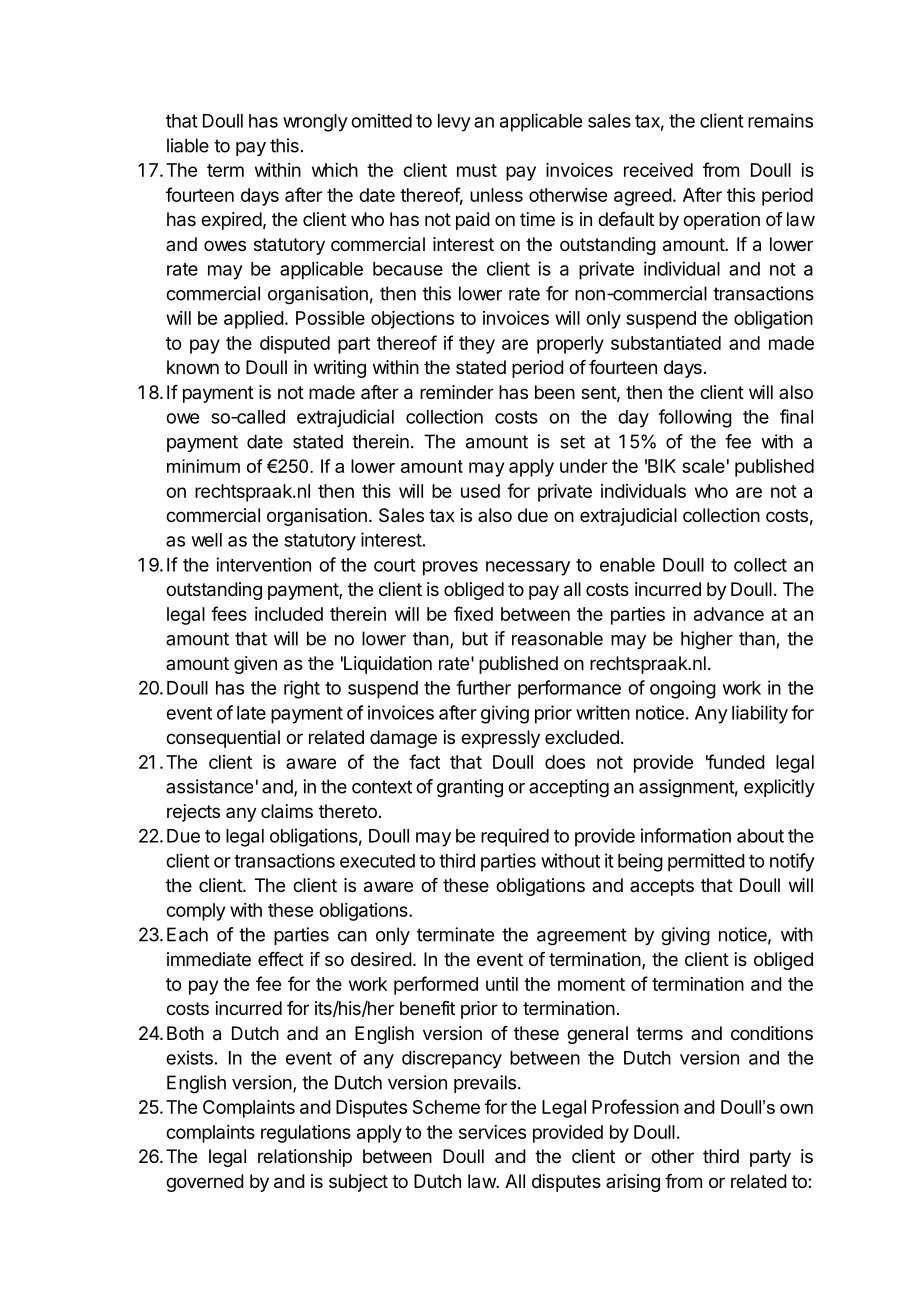  Describe the element at coordinates (780, 120) in the document. I see `remains` at that location.
